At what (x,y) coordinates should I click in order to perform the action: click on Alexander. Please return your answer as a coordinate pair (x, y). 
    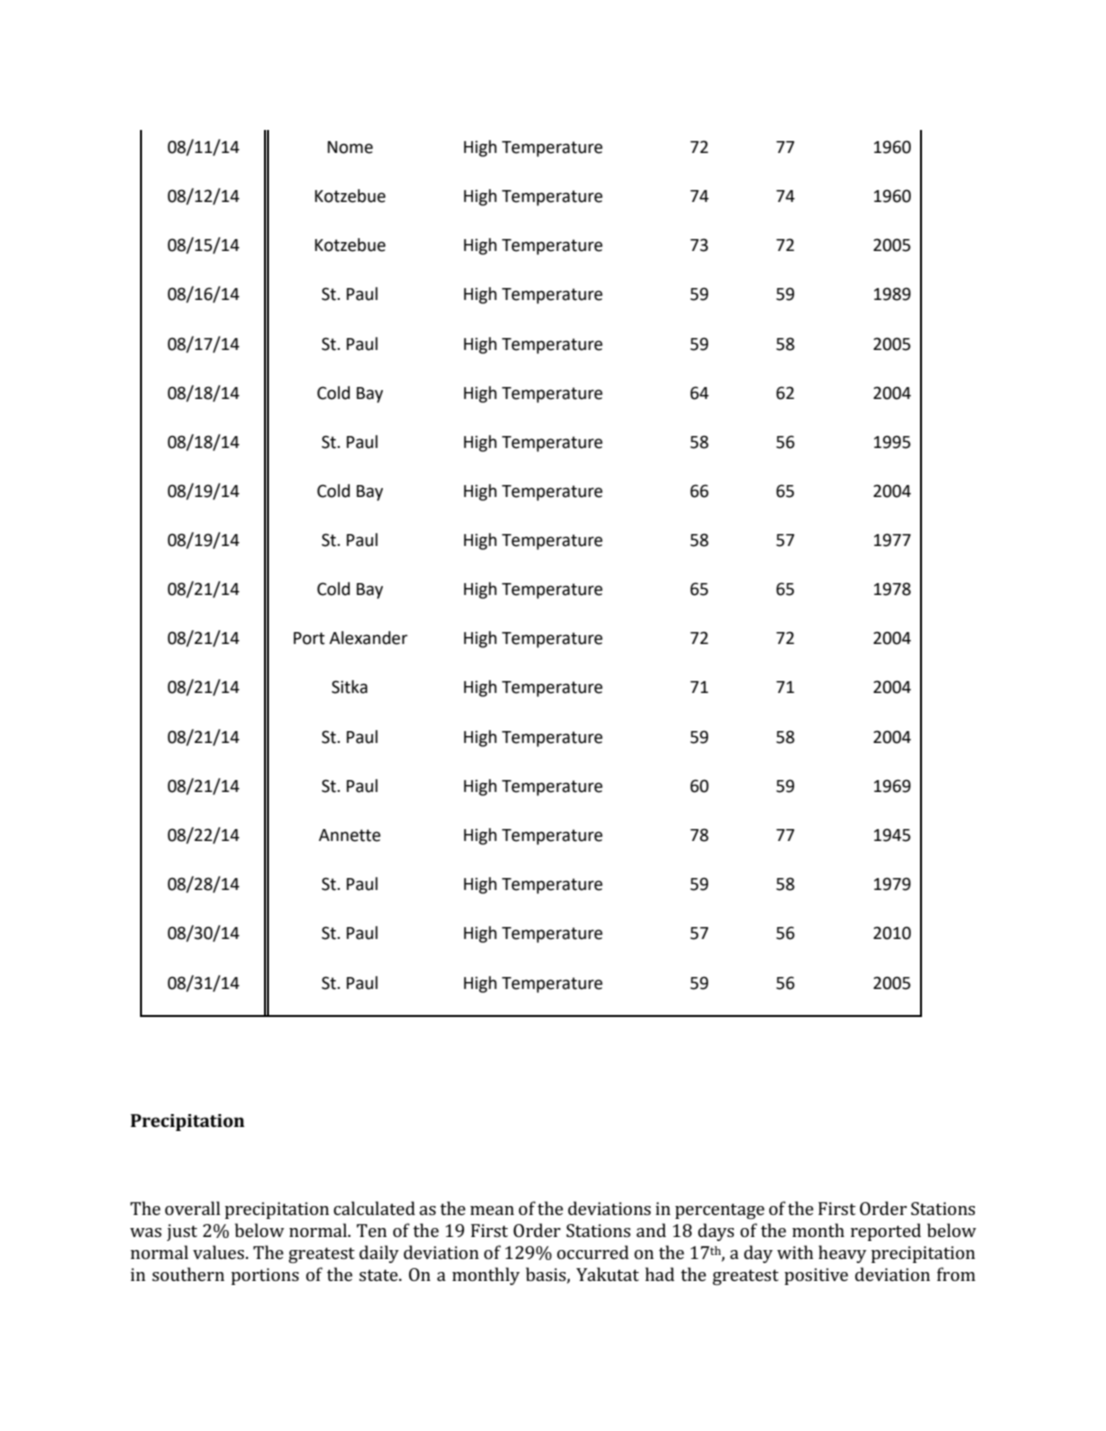
    Looking at the image, I should click on (368, 638).
